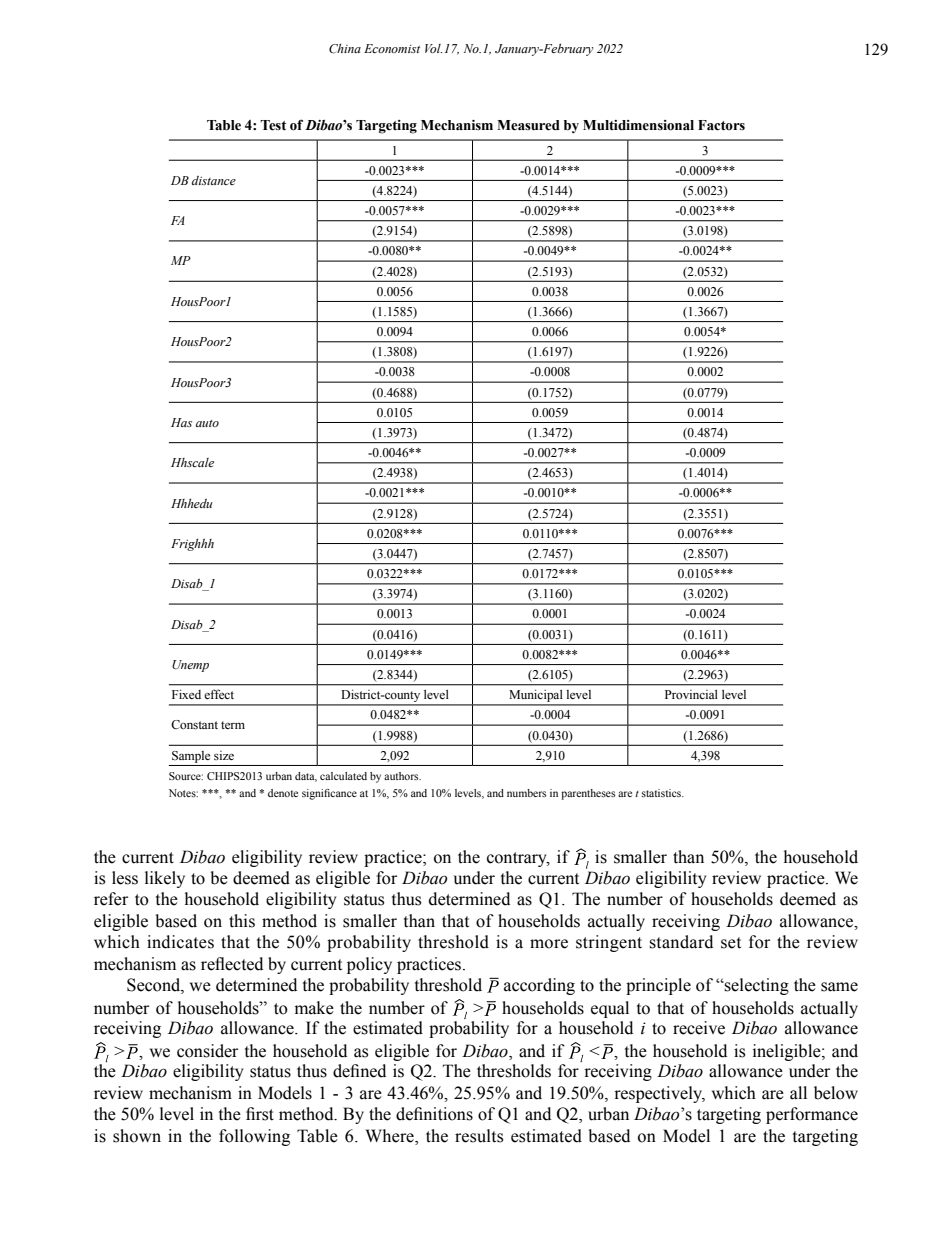  What do you see at coordinates (260, 1114) in the page?
I see `first` at bounding box center [260, 1114].
